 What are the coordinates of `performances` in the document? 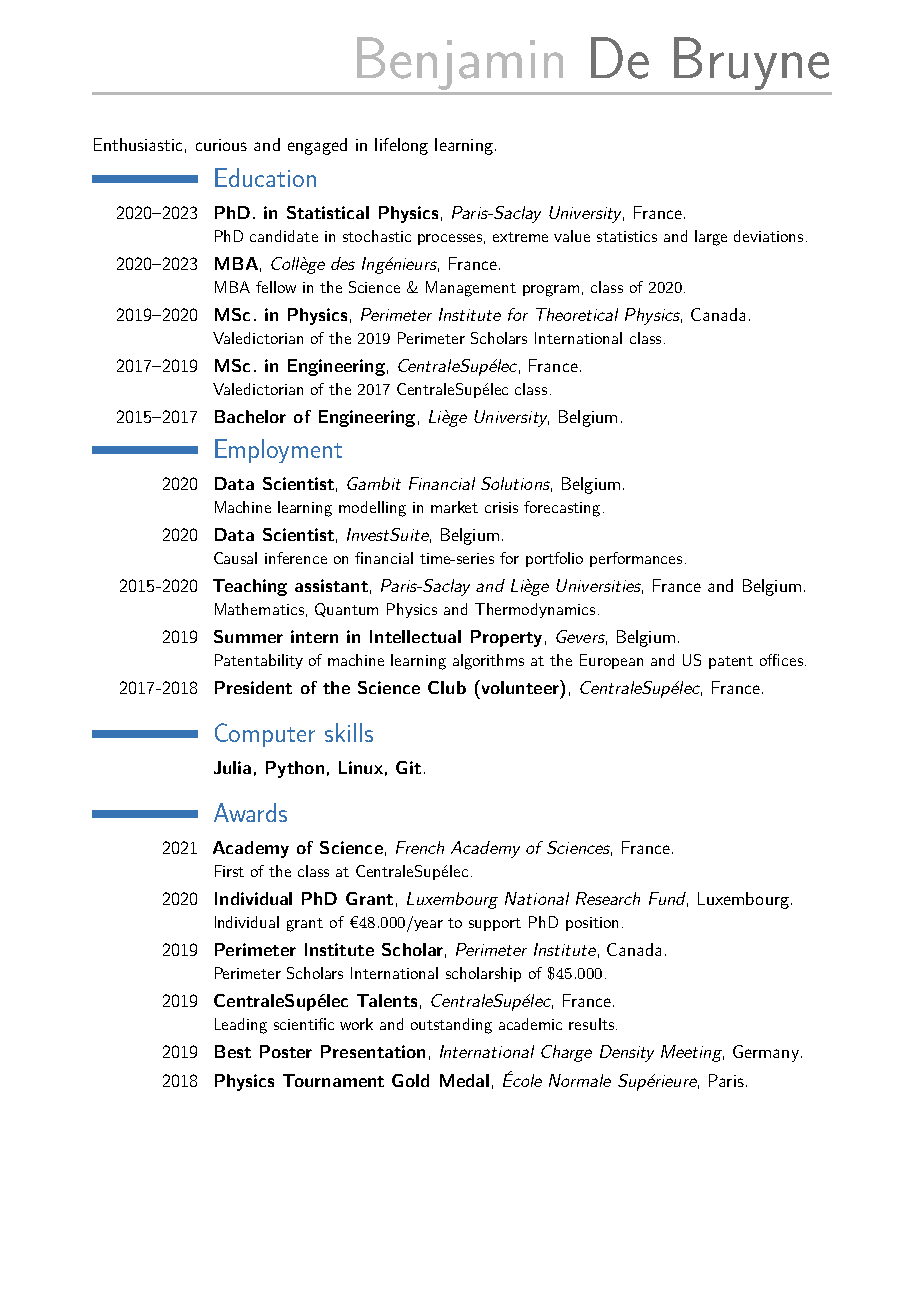 It's located at (636, 559).
